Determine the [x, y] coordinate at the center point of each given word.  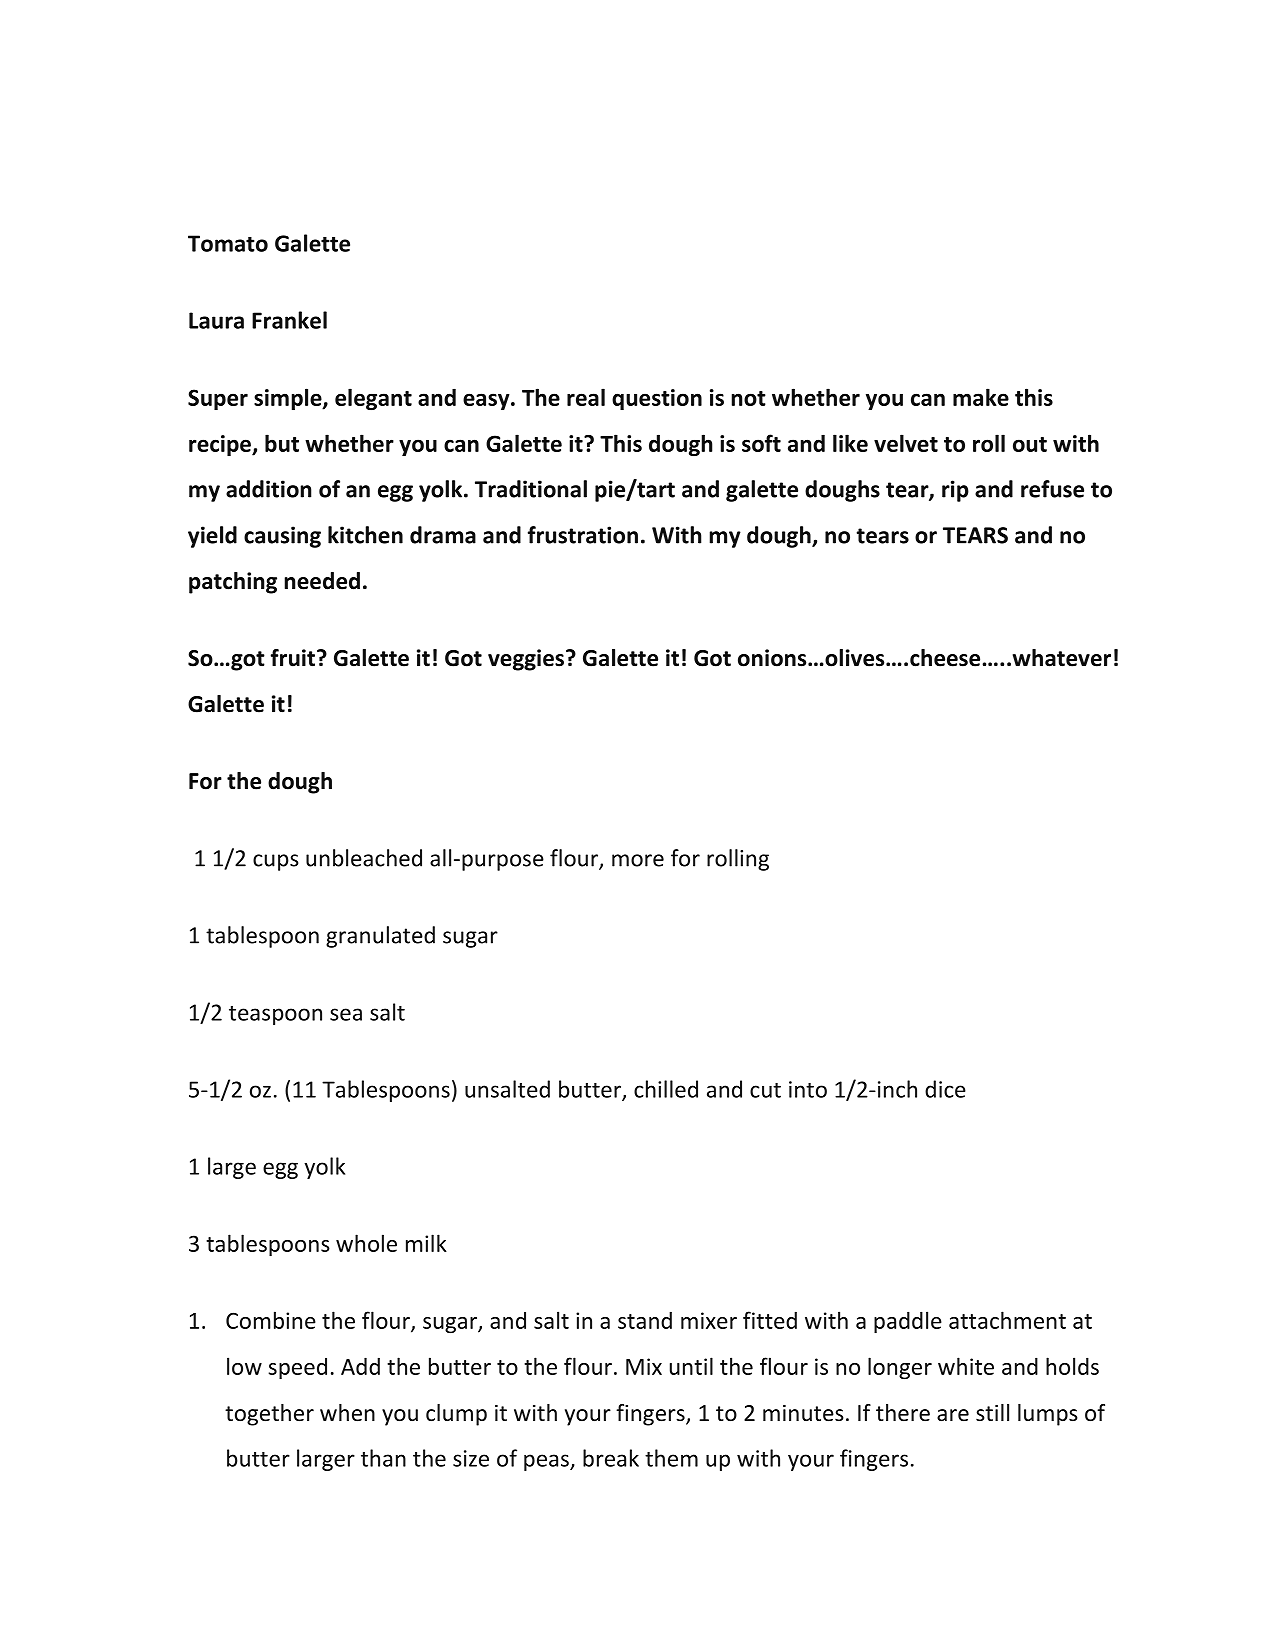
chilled [666, 1089]
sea [346, 1014]
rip [955, 491]
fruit [293, 658]
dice [945, 1089]
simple [289, 399]
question [657, 399]
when [347, 1413]
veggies [527, 660]
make [981, 397]
